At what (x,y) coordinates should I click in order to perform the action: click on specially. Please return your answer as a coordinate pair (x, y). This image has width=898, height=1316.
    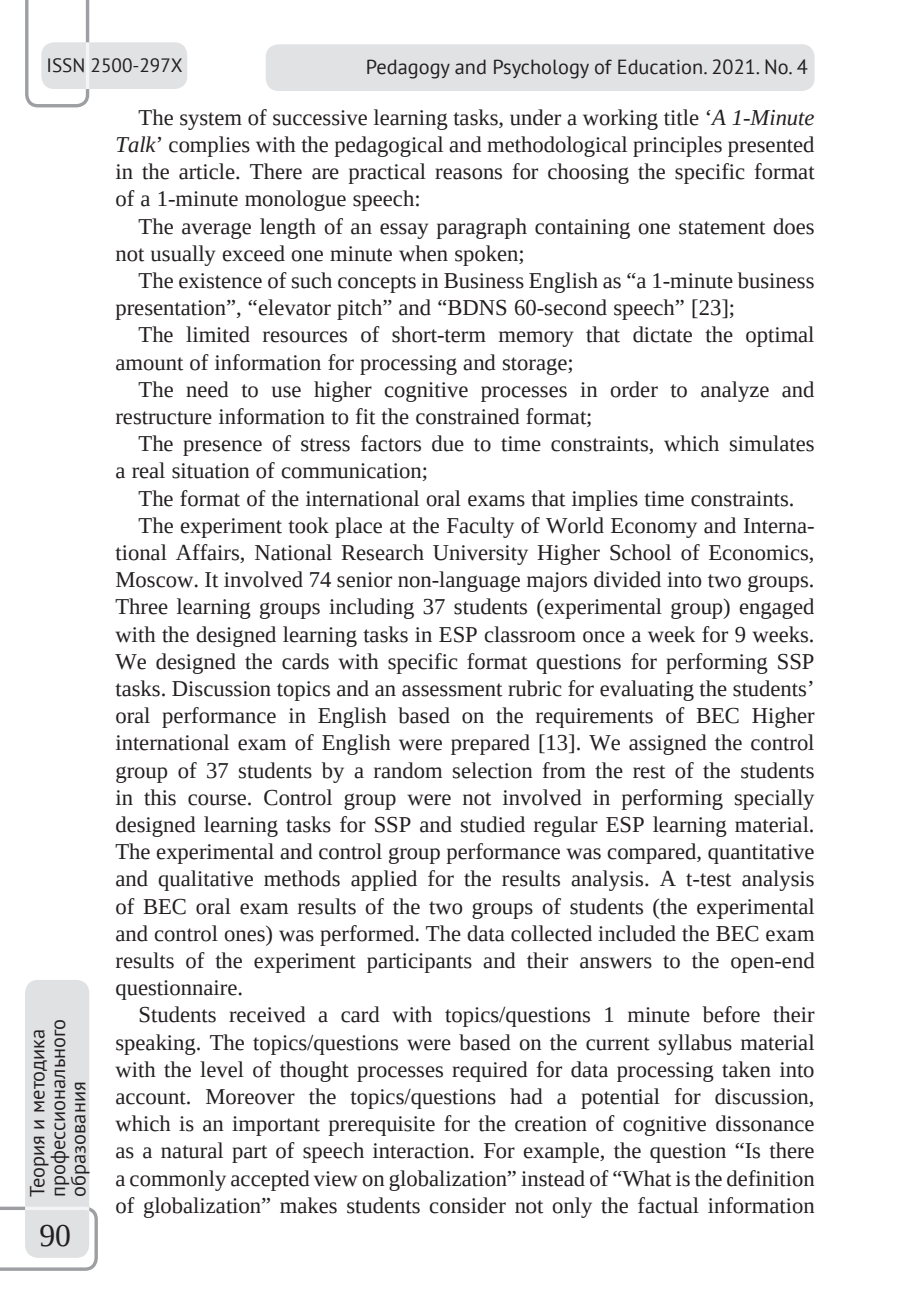
    Looking at the image, I should click on (774, 799).
